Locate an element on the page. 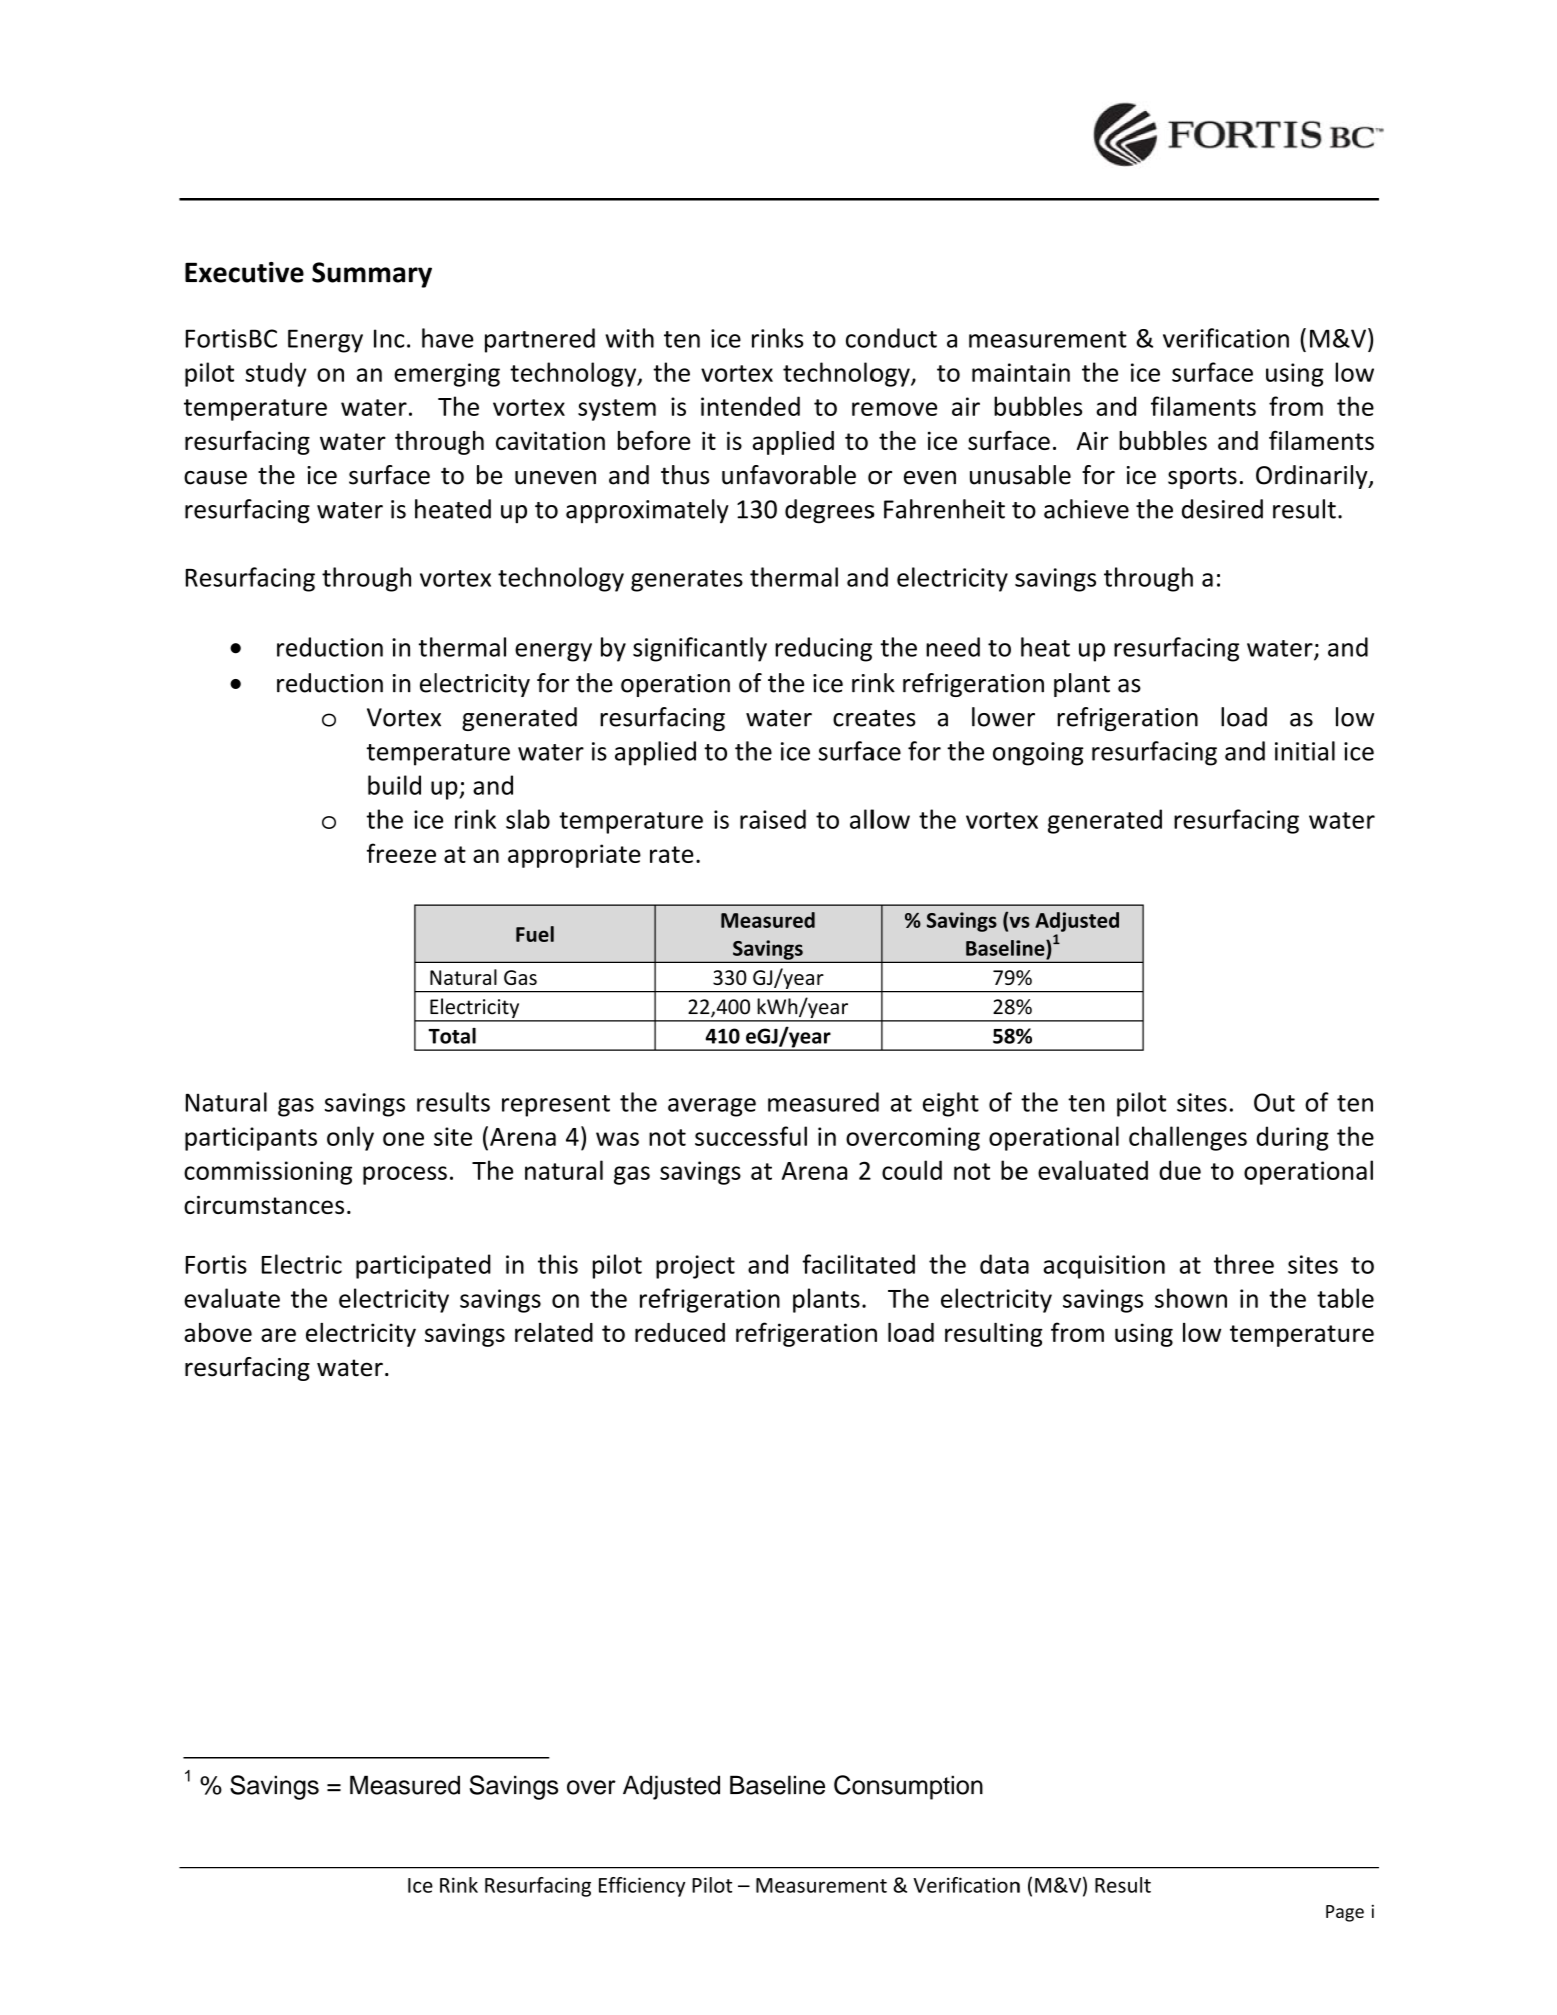 The height and width of the page is (2015, 1557). three is located at coordinates (1244, 1264).
